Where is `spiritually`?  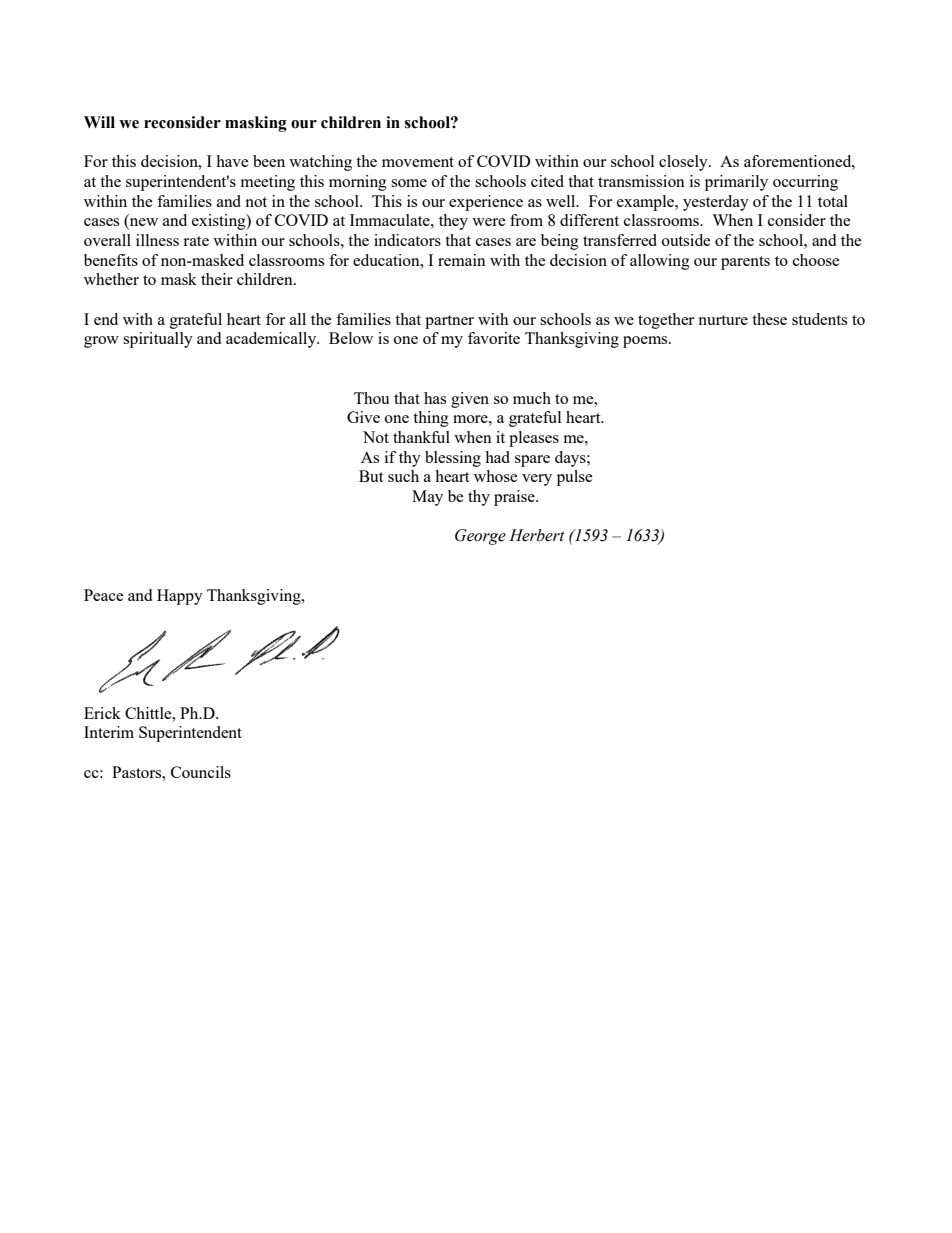 spiritually is located at coordinates (158, 340).
